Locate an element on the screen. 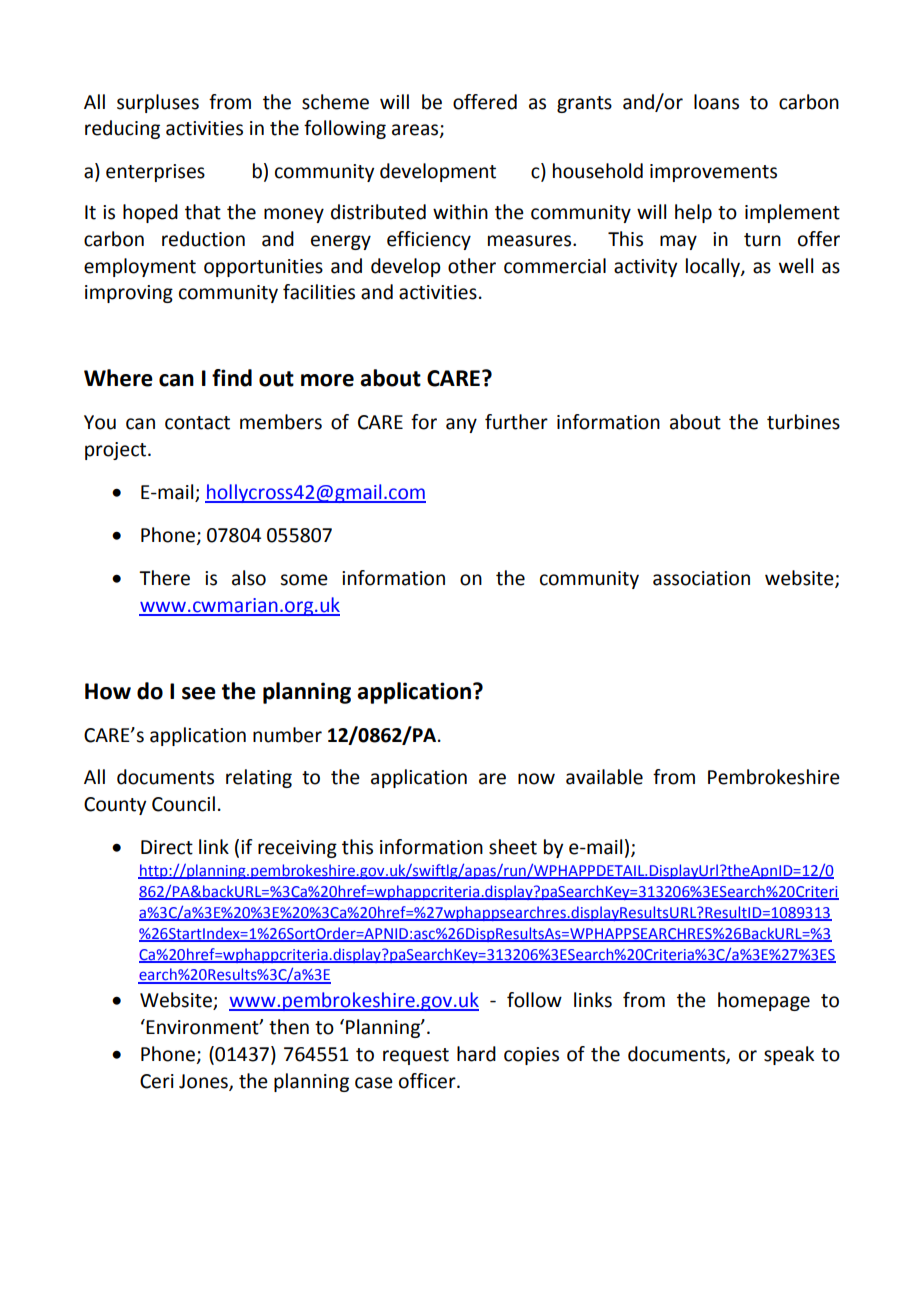 Image resolution: width=924 pixels, height=1308 pixels. within is located at coordinates (460, 212).
